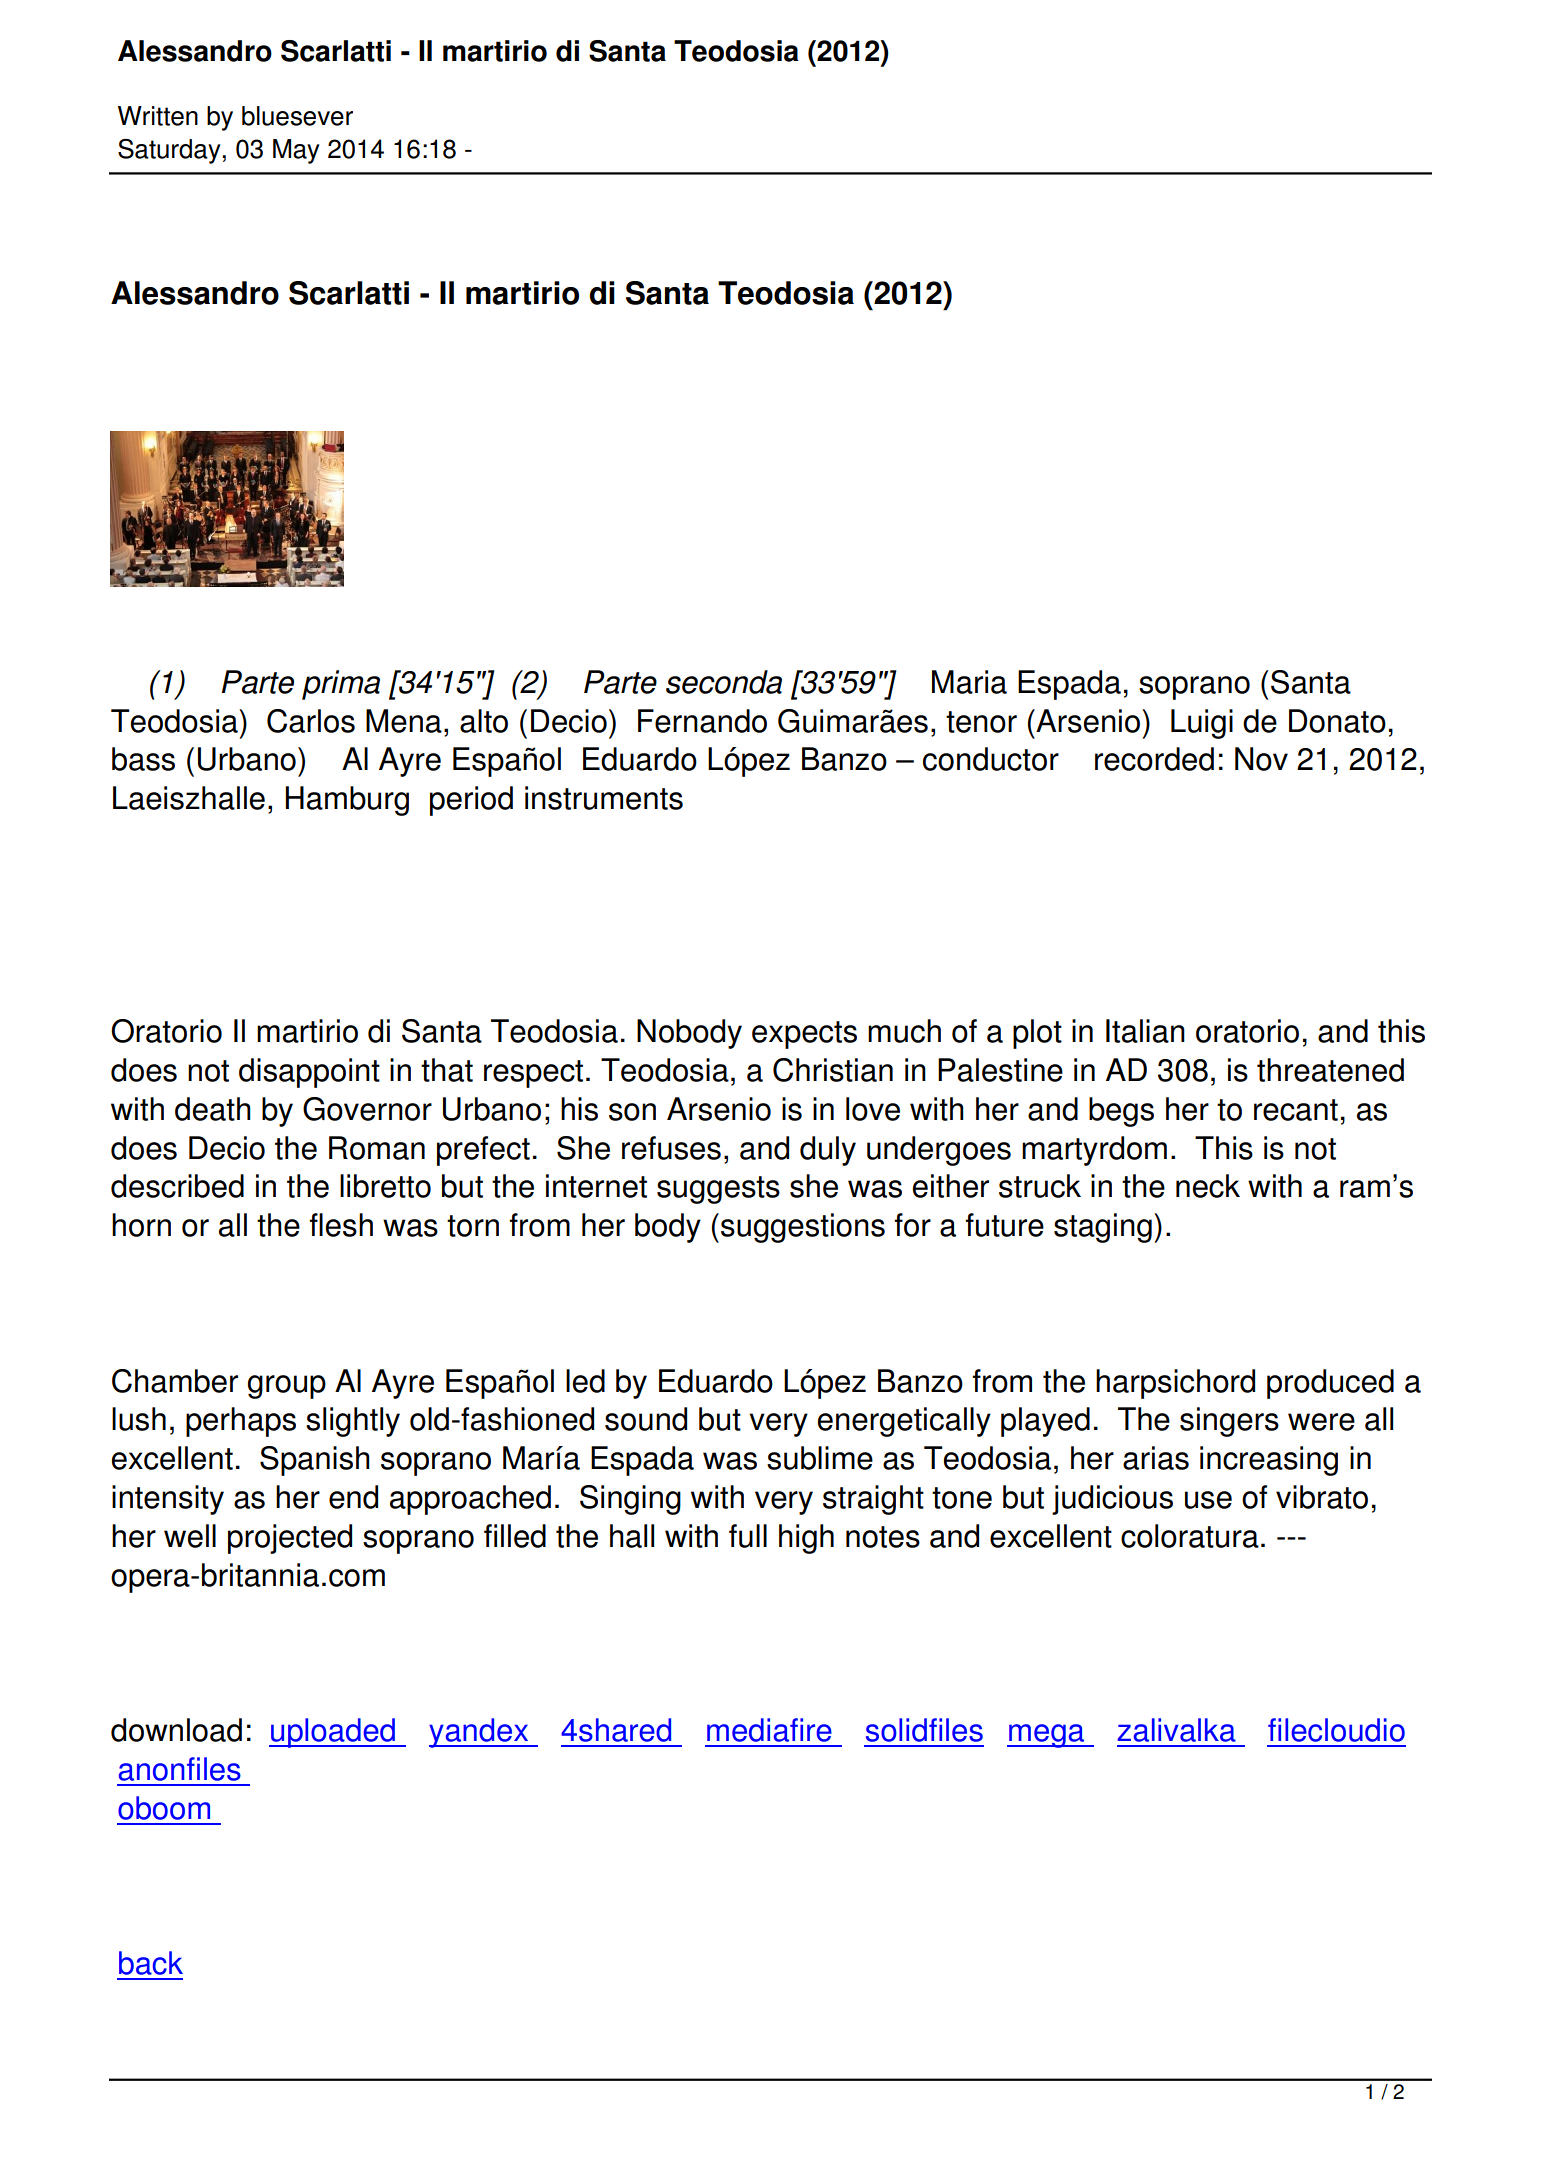  I want to click on Maria, so click(969, 682).
